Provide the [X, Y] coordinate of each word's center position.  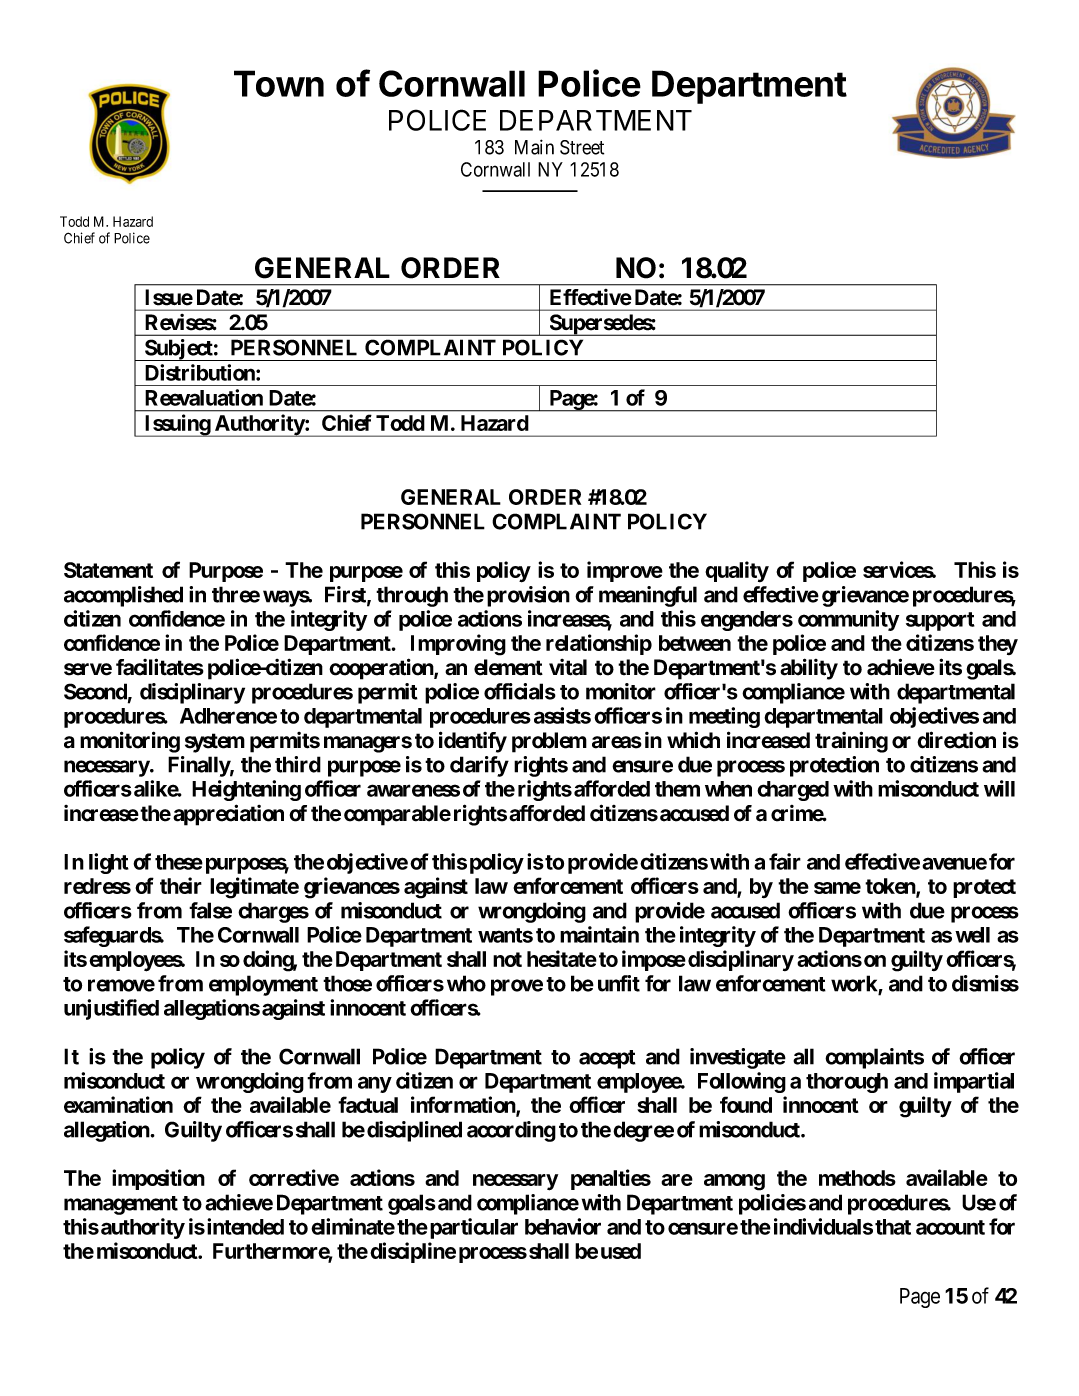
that [893, 1227]
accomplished [123, 596]
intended [245, 1226]
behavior [563, 1226]
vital [568, 667]
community [848, 620]
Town [279, 83]
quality [737, 571]
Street [582, 147]
